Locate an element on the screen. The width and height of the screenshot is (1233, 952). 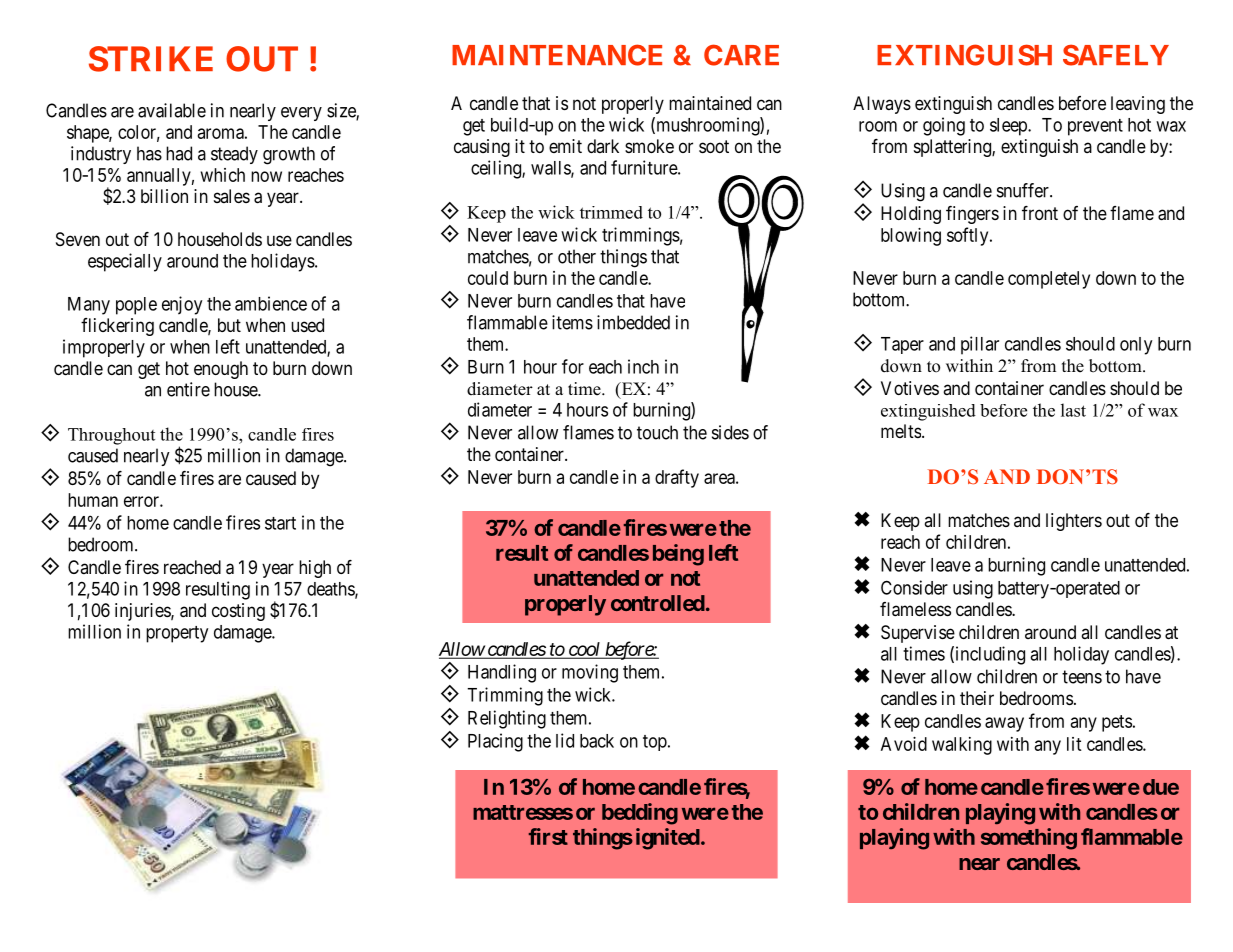
other is located at coordinates (577, 256).
